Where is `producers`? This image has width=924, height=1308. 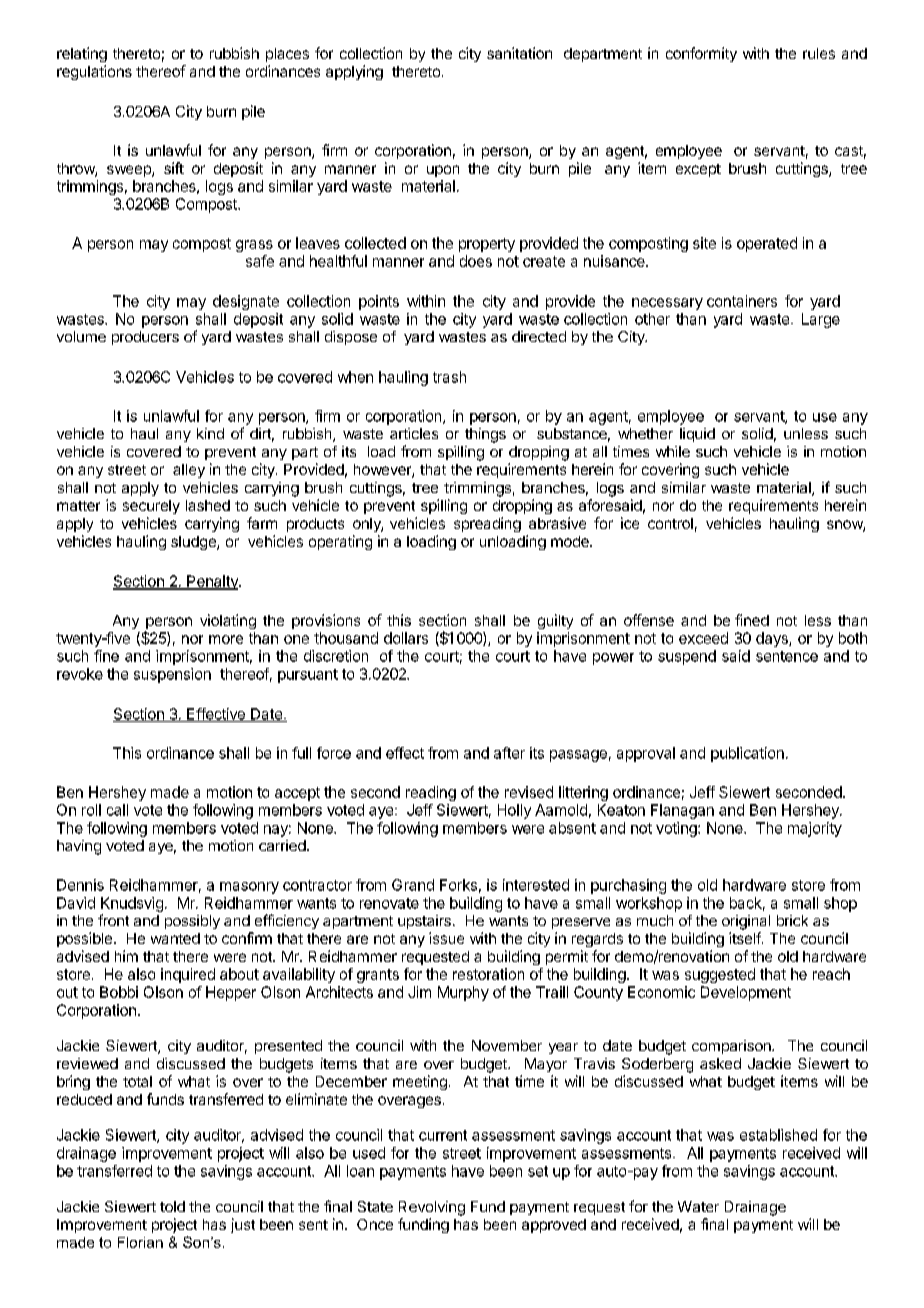
producers is located at coordinates (145, 338).
